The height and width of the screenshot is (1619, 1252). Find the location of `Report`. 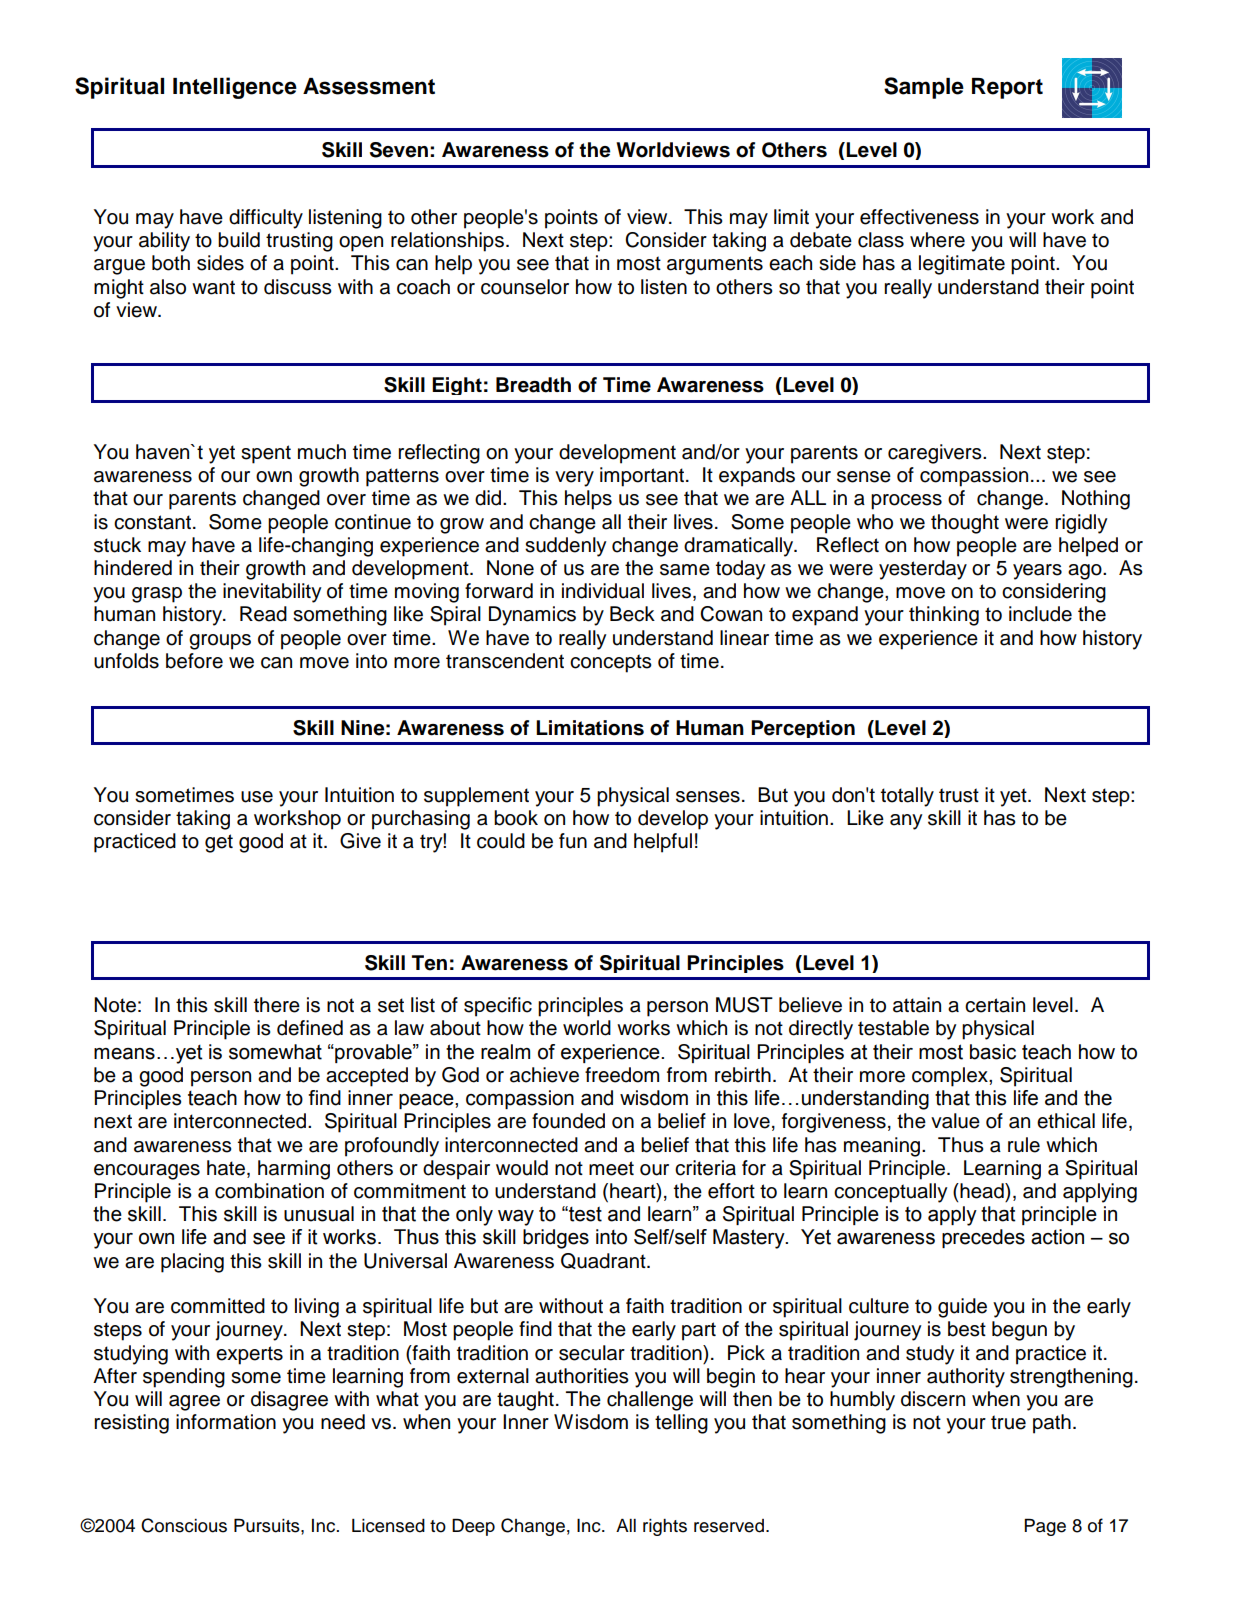

Report is located at coordinates (1007, 88).
